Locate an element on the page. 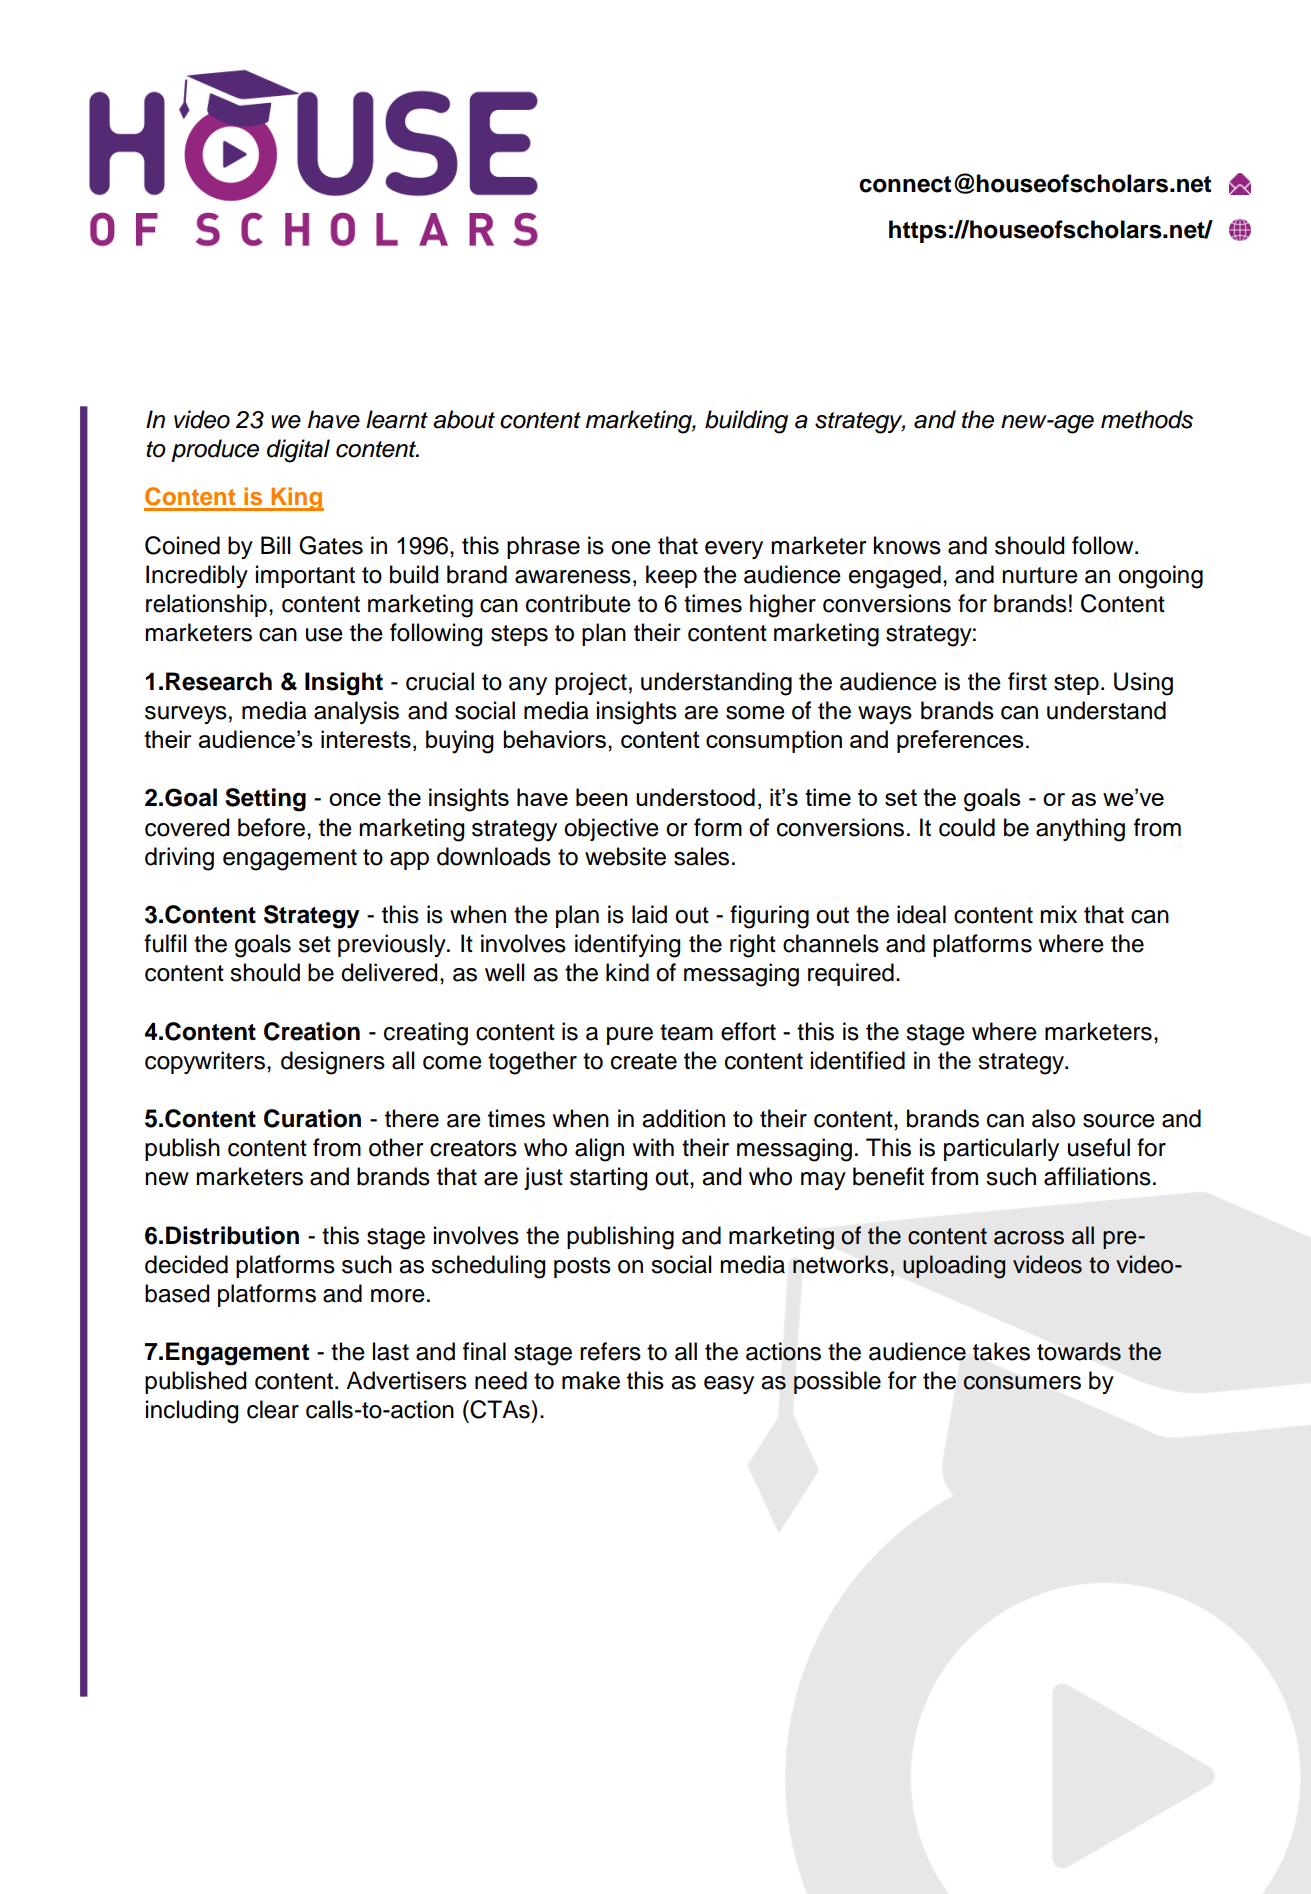  clear is located at coordinates (273, 1409).
